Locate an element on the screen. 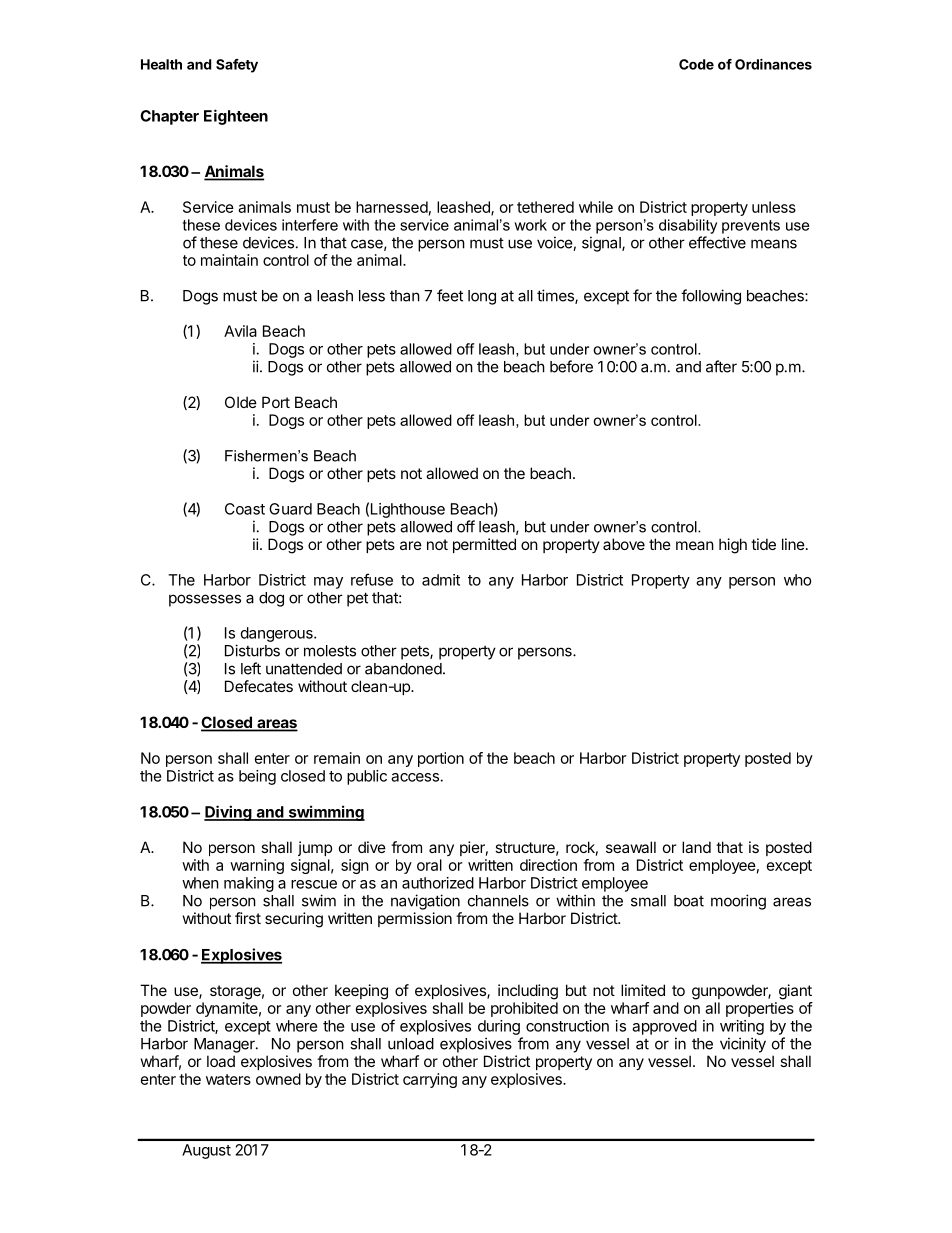 This screenshot has height=1233, width=952. long is located at coordinates (482, 297).
